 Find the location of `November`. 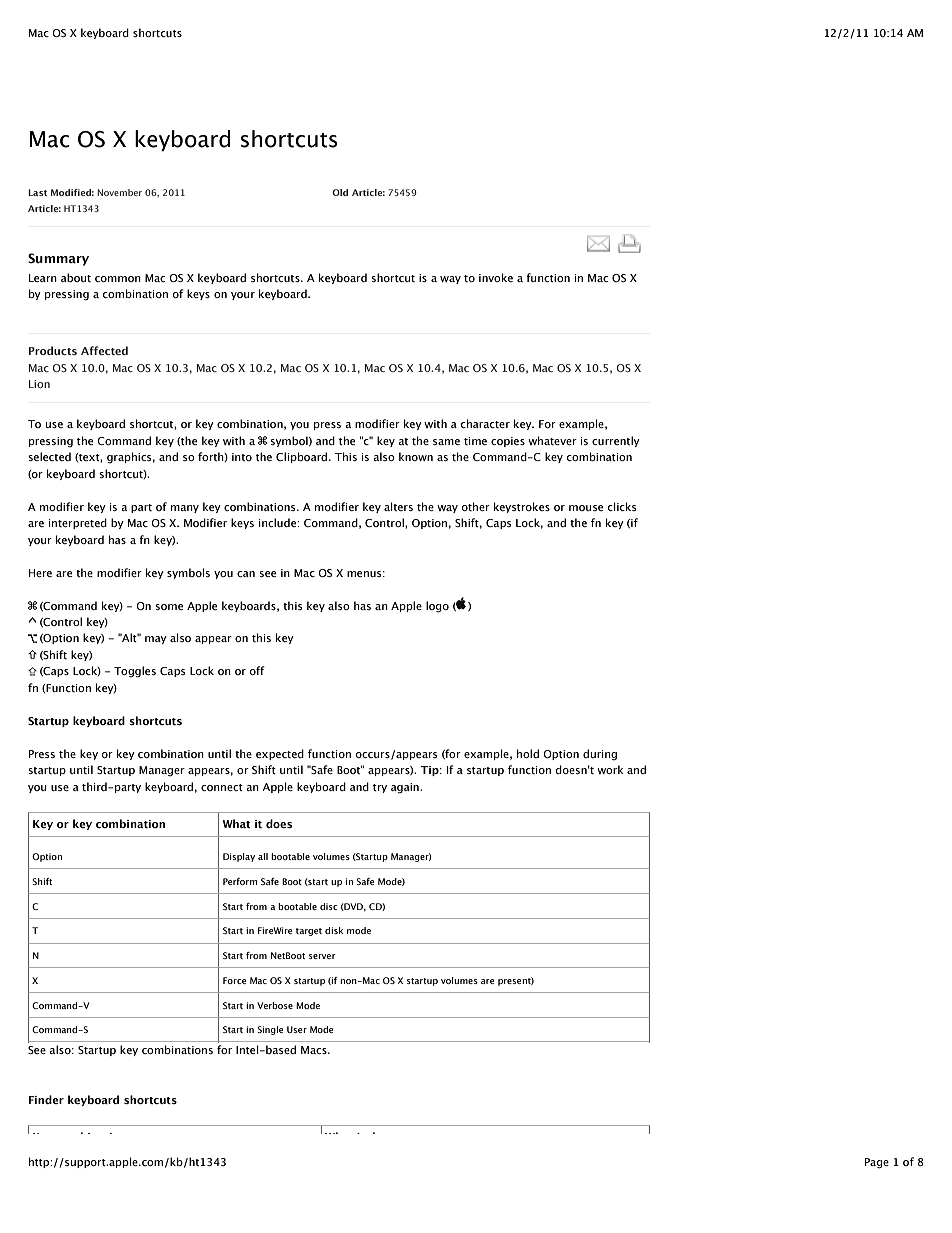

November is located at coordinates (119, 192).
